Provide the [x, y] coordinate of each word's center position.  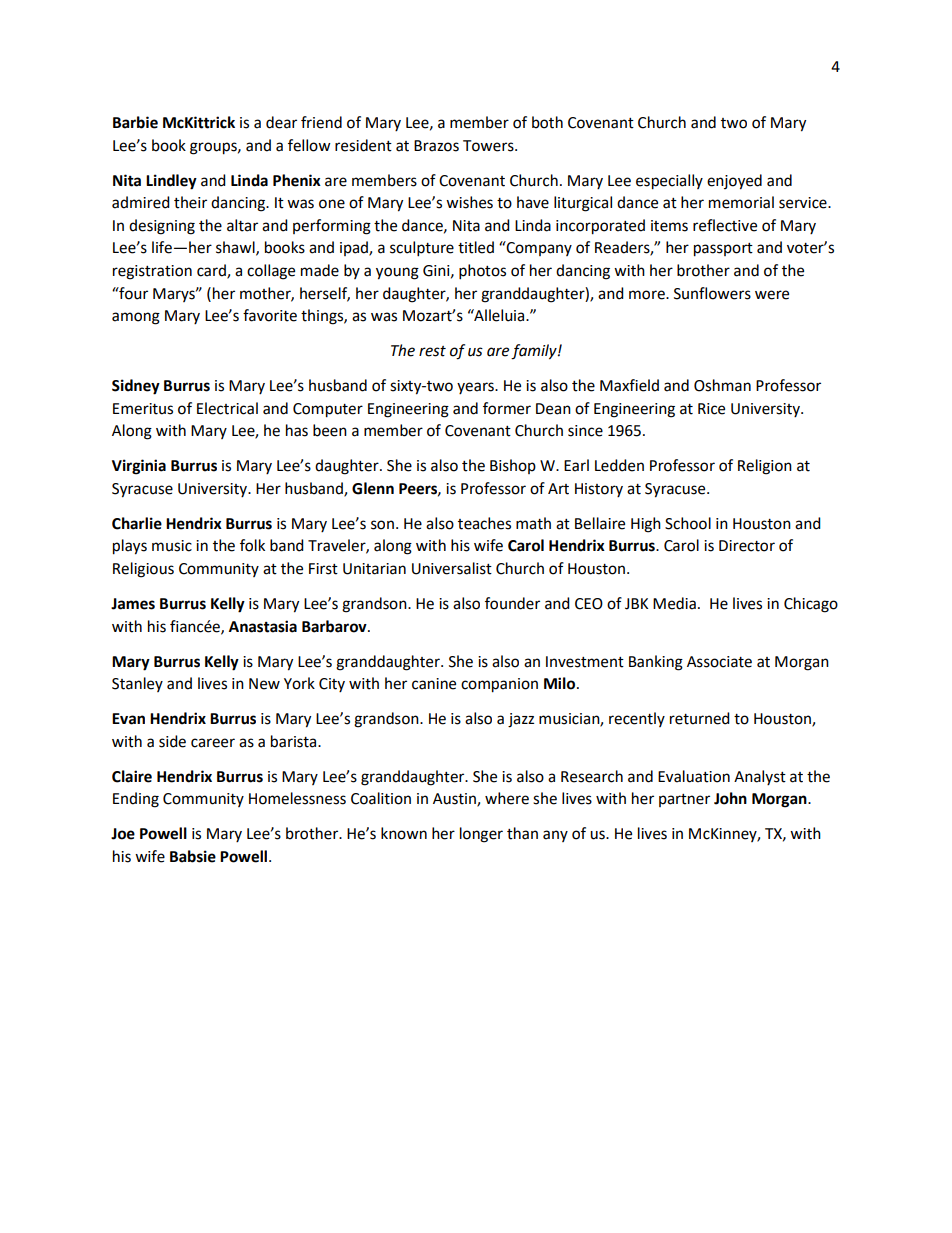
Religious [143, 570]
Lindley [171, 182]
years [476, 388]
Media [674, 603]
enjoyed [734, 182]
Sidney [136, 387]
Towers [489, 146]
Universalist [452, 568]
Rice [711, 409]
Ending [136, 800]
